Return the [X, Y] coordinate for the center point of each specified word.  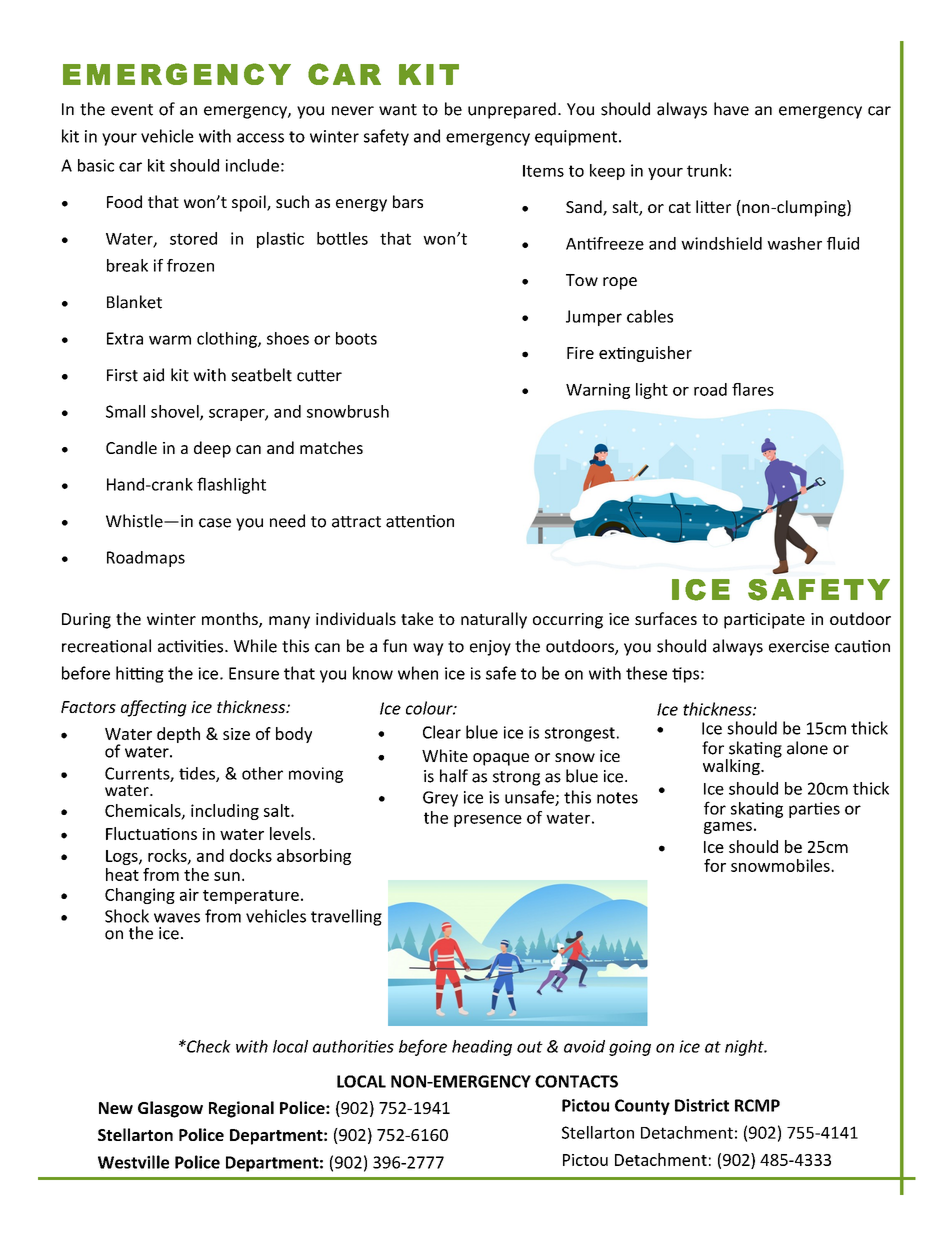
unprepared [512, 110]
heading [482, 1048]
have [731, 109]
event [132, 110]
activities [192, 646]
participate [764, 621]
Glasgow [170, 1109]
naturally [494, 620]
